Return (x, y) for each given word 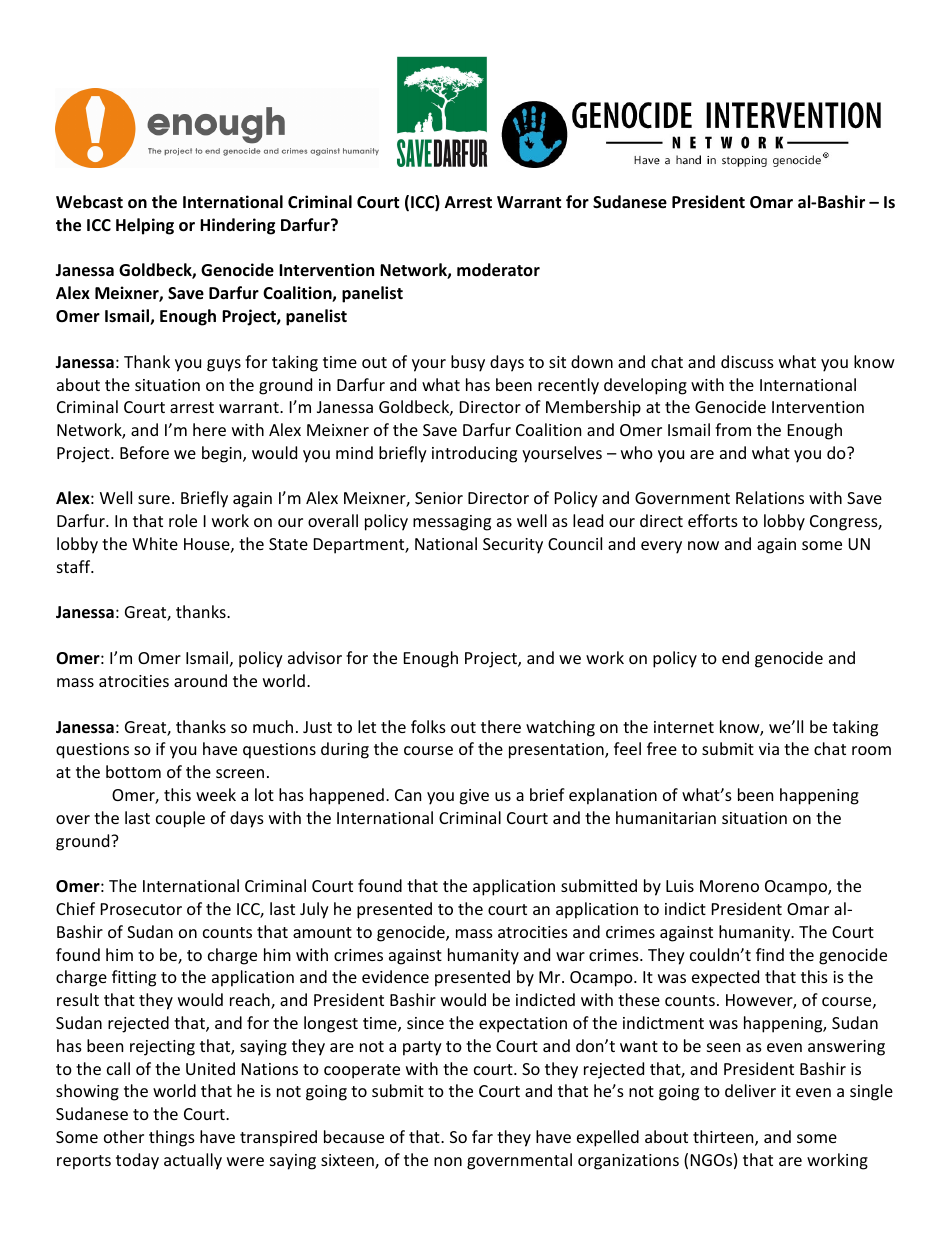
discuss (747, 361)
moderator (498, 270)
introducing (474, 454)
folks (428, 726)
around (200, 680)
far (482, 1136)
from (733, 429)
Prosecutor (141, 909)
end (735, 657)
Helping (145, 226)
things (172, 1138)
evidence (395, 976)
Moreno (729, 886)
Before (144, 452)
